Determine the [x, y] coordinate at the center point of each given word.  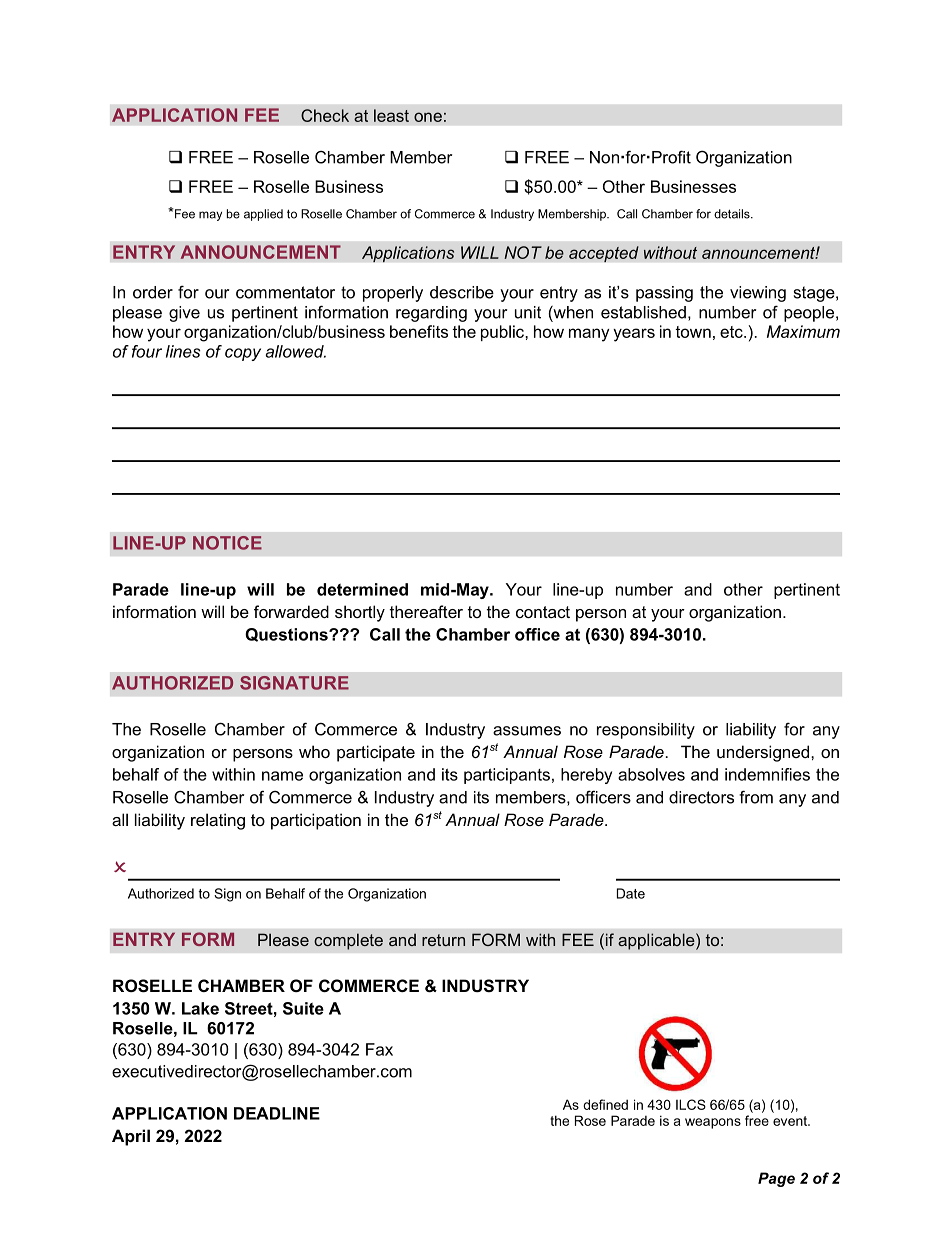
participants [507, 776]
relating [218, 821]
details [733, 214]
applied [263, 215]
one [428, 117]
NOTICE [227, 543]
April [131, 1137]
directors [701, 797]
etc [732, 332]
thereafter [426, 611]
